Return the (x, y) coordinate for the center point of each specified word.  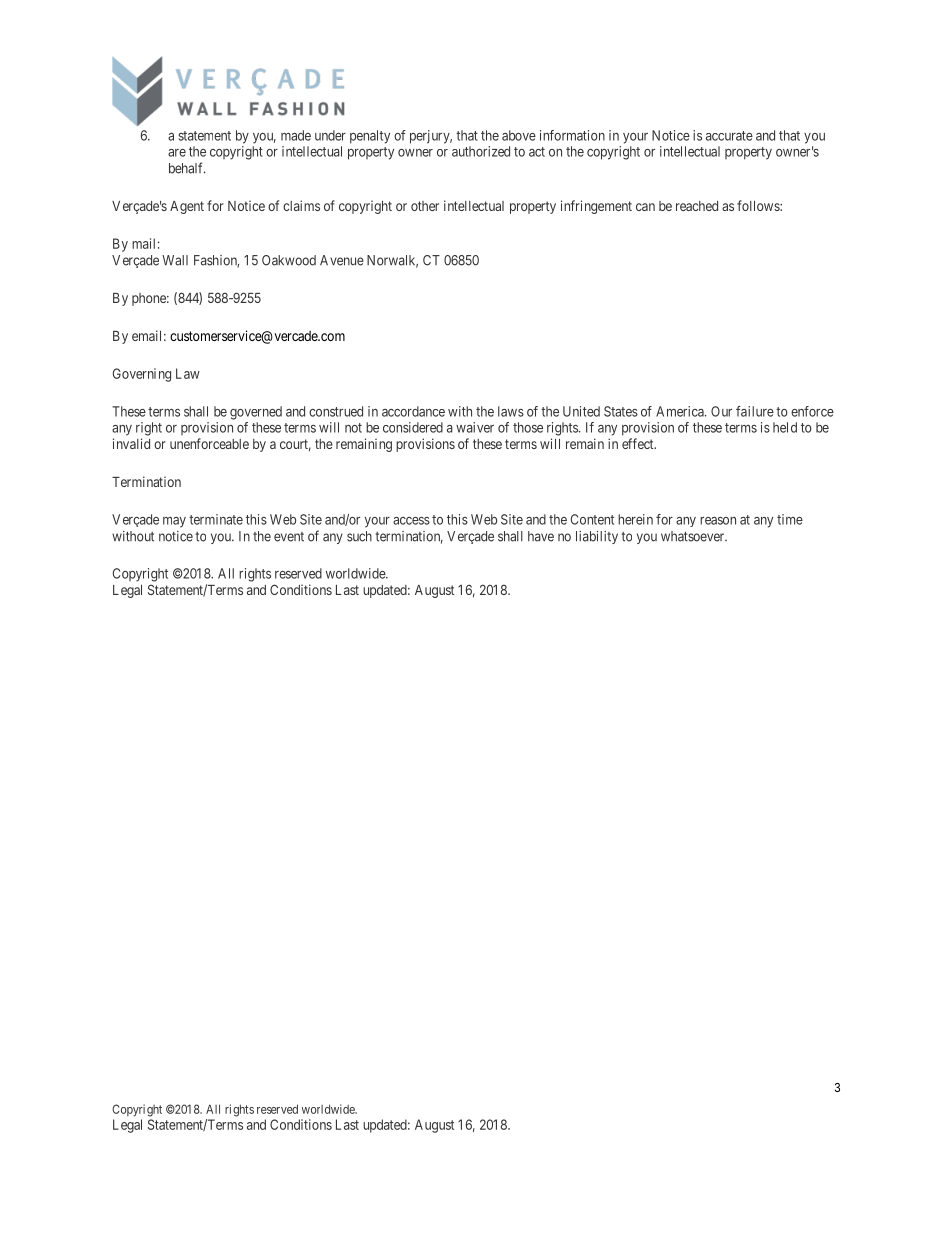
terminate (216, 519)
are (177, 153)
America (681, 411)
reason (718, 521)
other (425, 206)
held (785, 427)
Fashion (216, 261)
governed (256, 413)
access (411, 521)
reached (697, 206)
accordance (413, 411)
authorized (481, 151)
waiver (475, 427)
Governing (142, 375)
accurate (729, 136)
